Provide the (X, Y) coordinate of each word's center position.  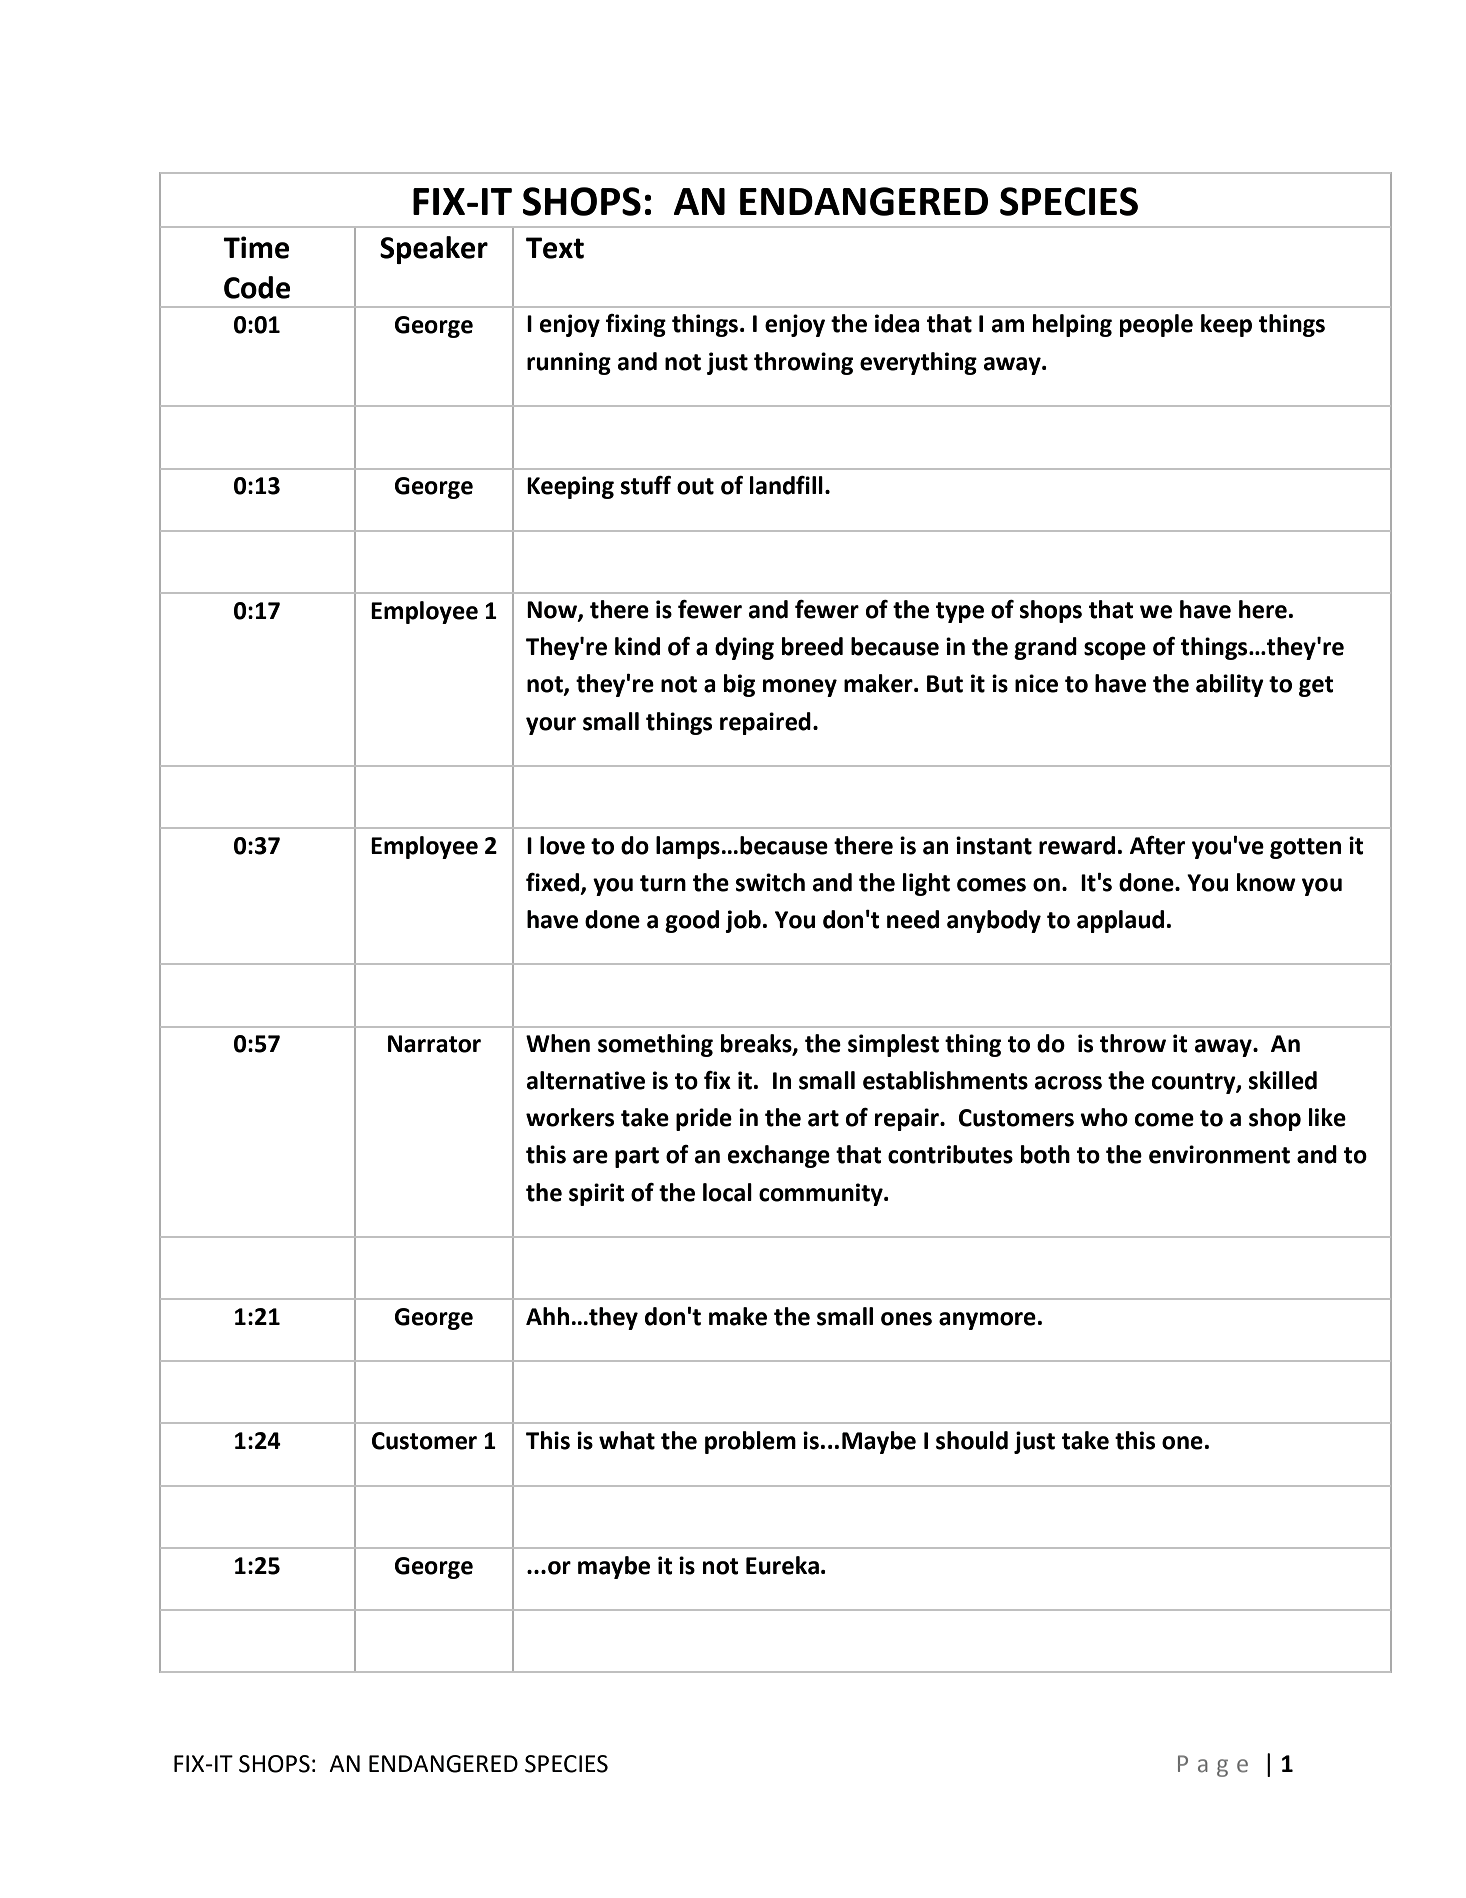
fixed (552, 882)
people (1156, 325)
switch (770, 882)
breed (812, 646)
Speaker (434, 250)
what (627, 1440)
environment (1219, 1154)
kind (637, 646)
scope (1115, 651)
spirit (597, 1194)
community (822, 1194)
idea (897, 323)
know (1266, 882)
